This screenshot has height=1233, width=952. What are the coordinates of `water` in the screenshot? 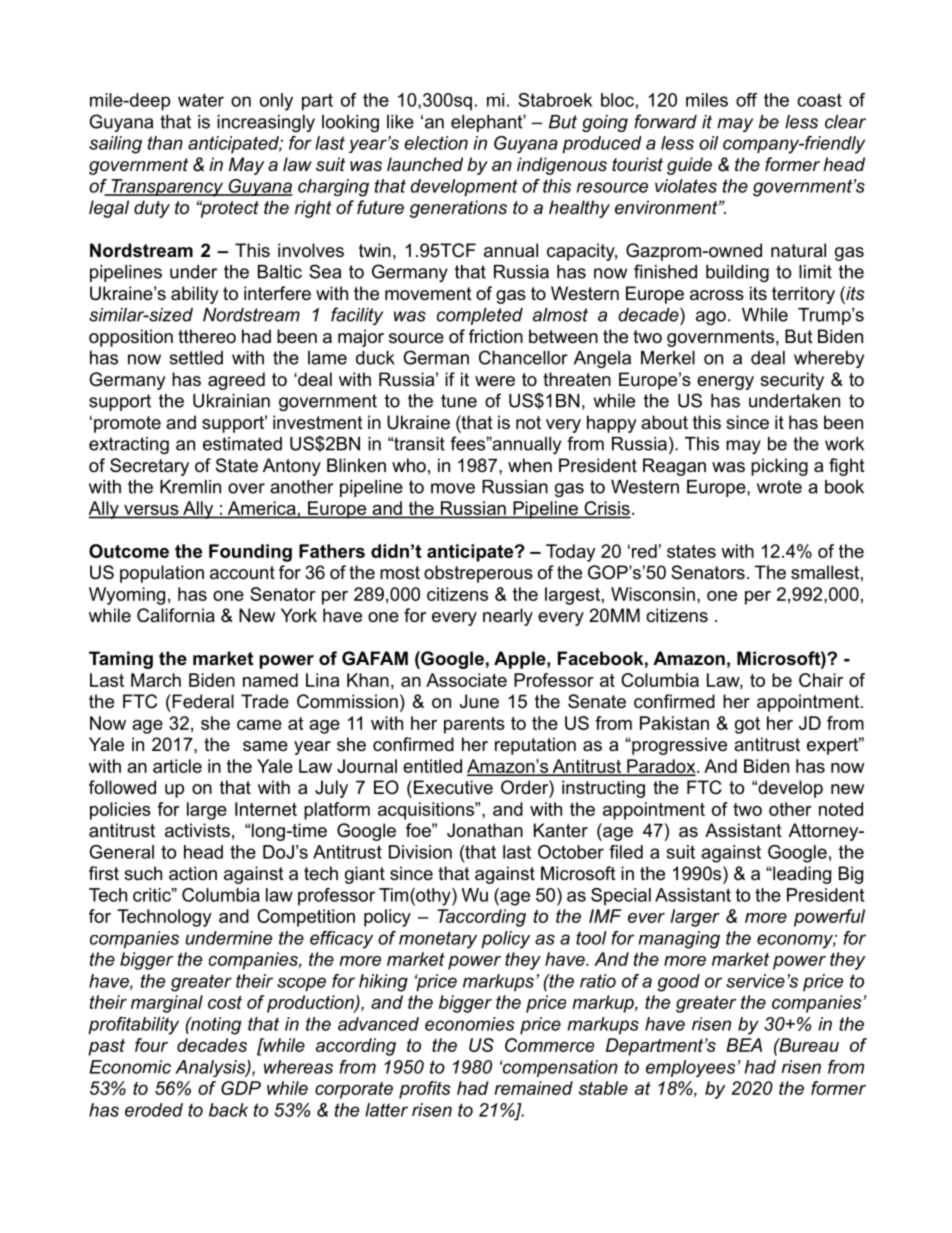 It's located at (201, 100).
